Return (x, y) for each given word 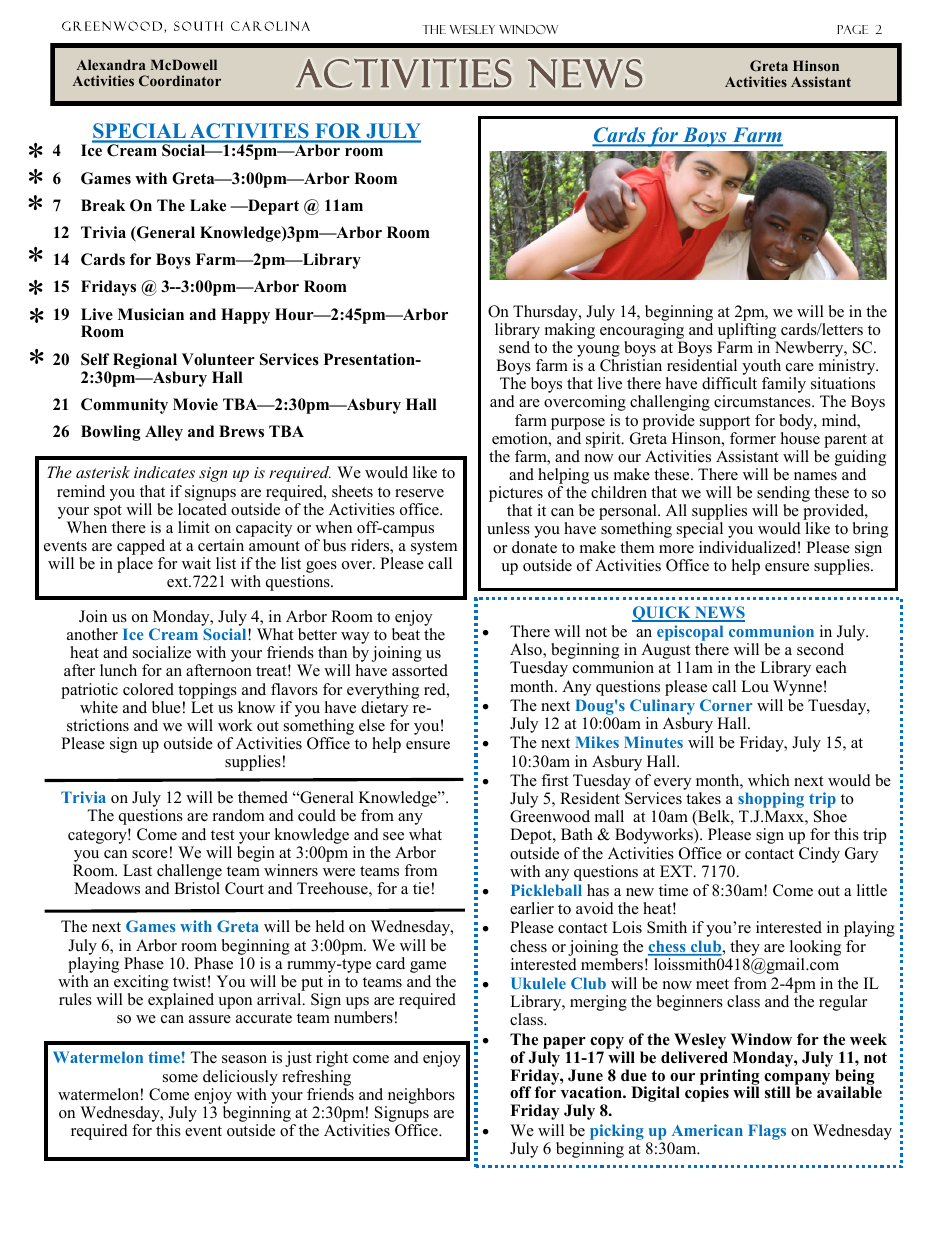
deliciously (240, 1078)
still (778, 1092)
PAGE (852, 29)
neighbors (421, 1096)
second (820, 649)
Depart (272, 207)
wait (196, 563)
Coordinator (180, 80)
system (434, 549)
